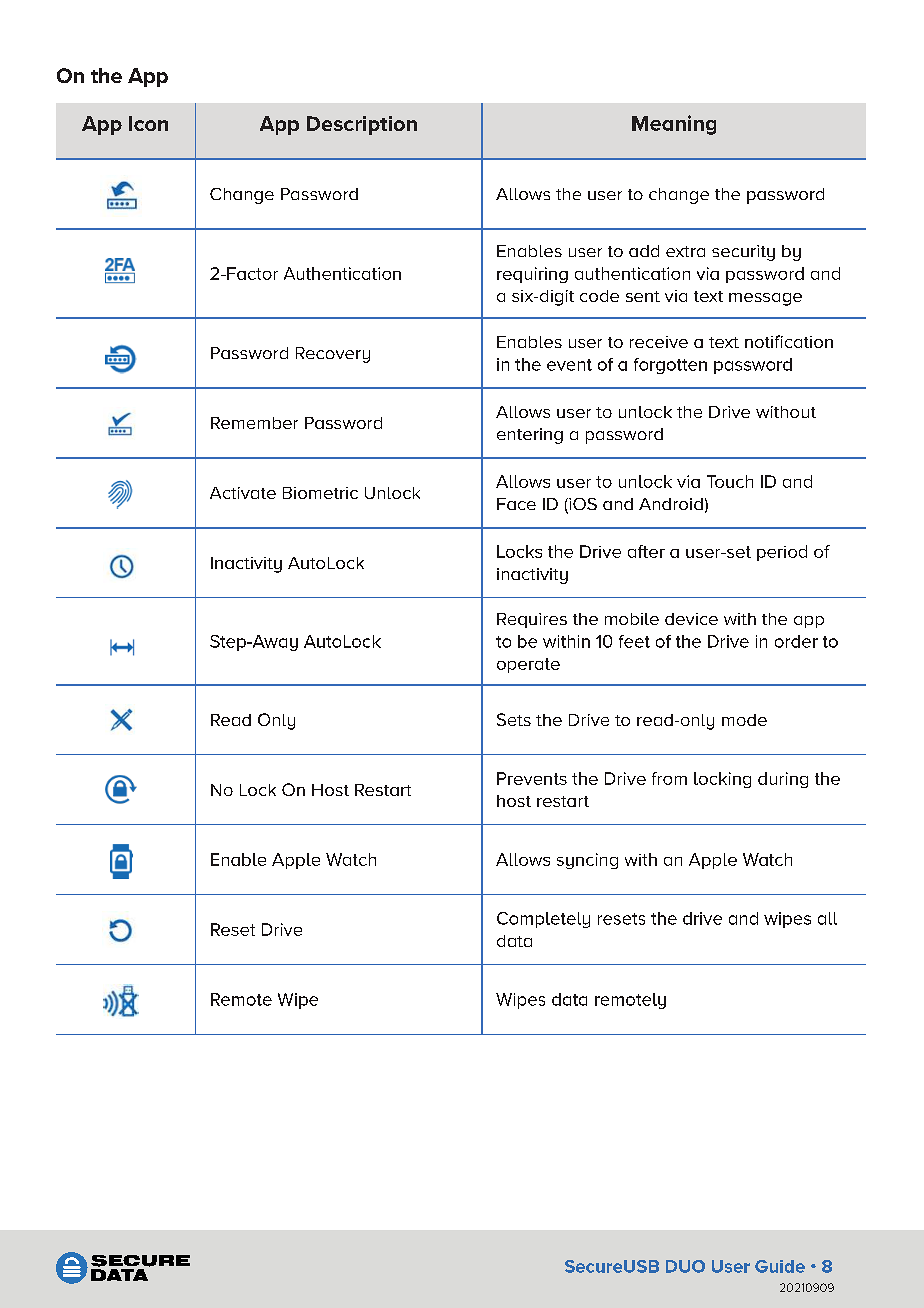 The width and height of the document is (924, 1308). I want to click on Activate, so click(243, 493).
